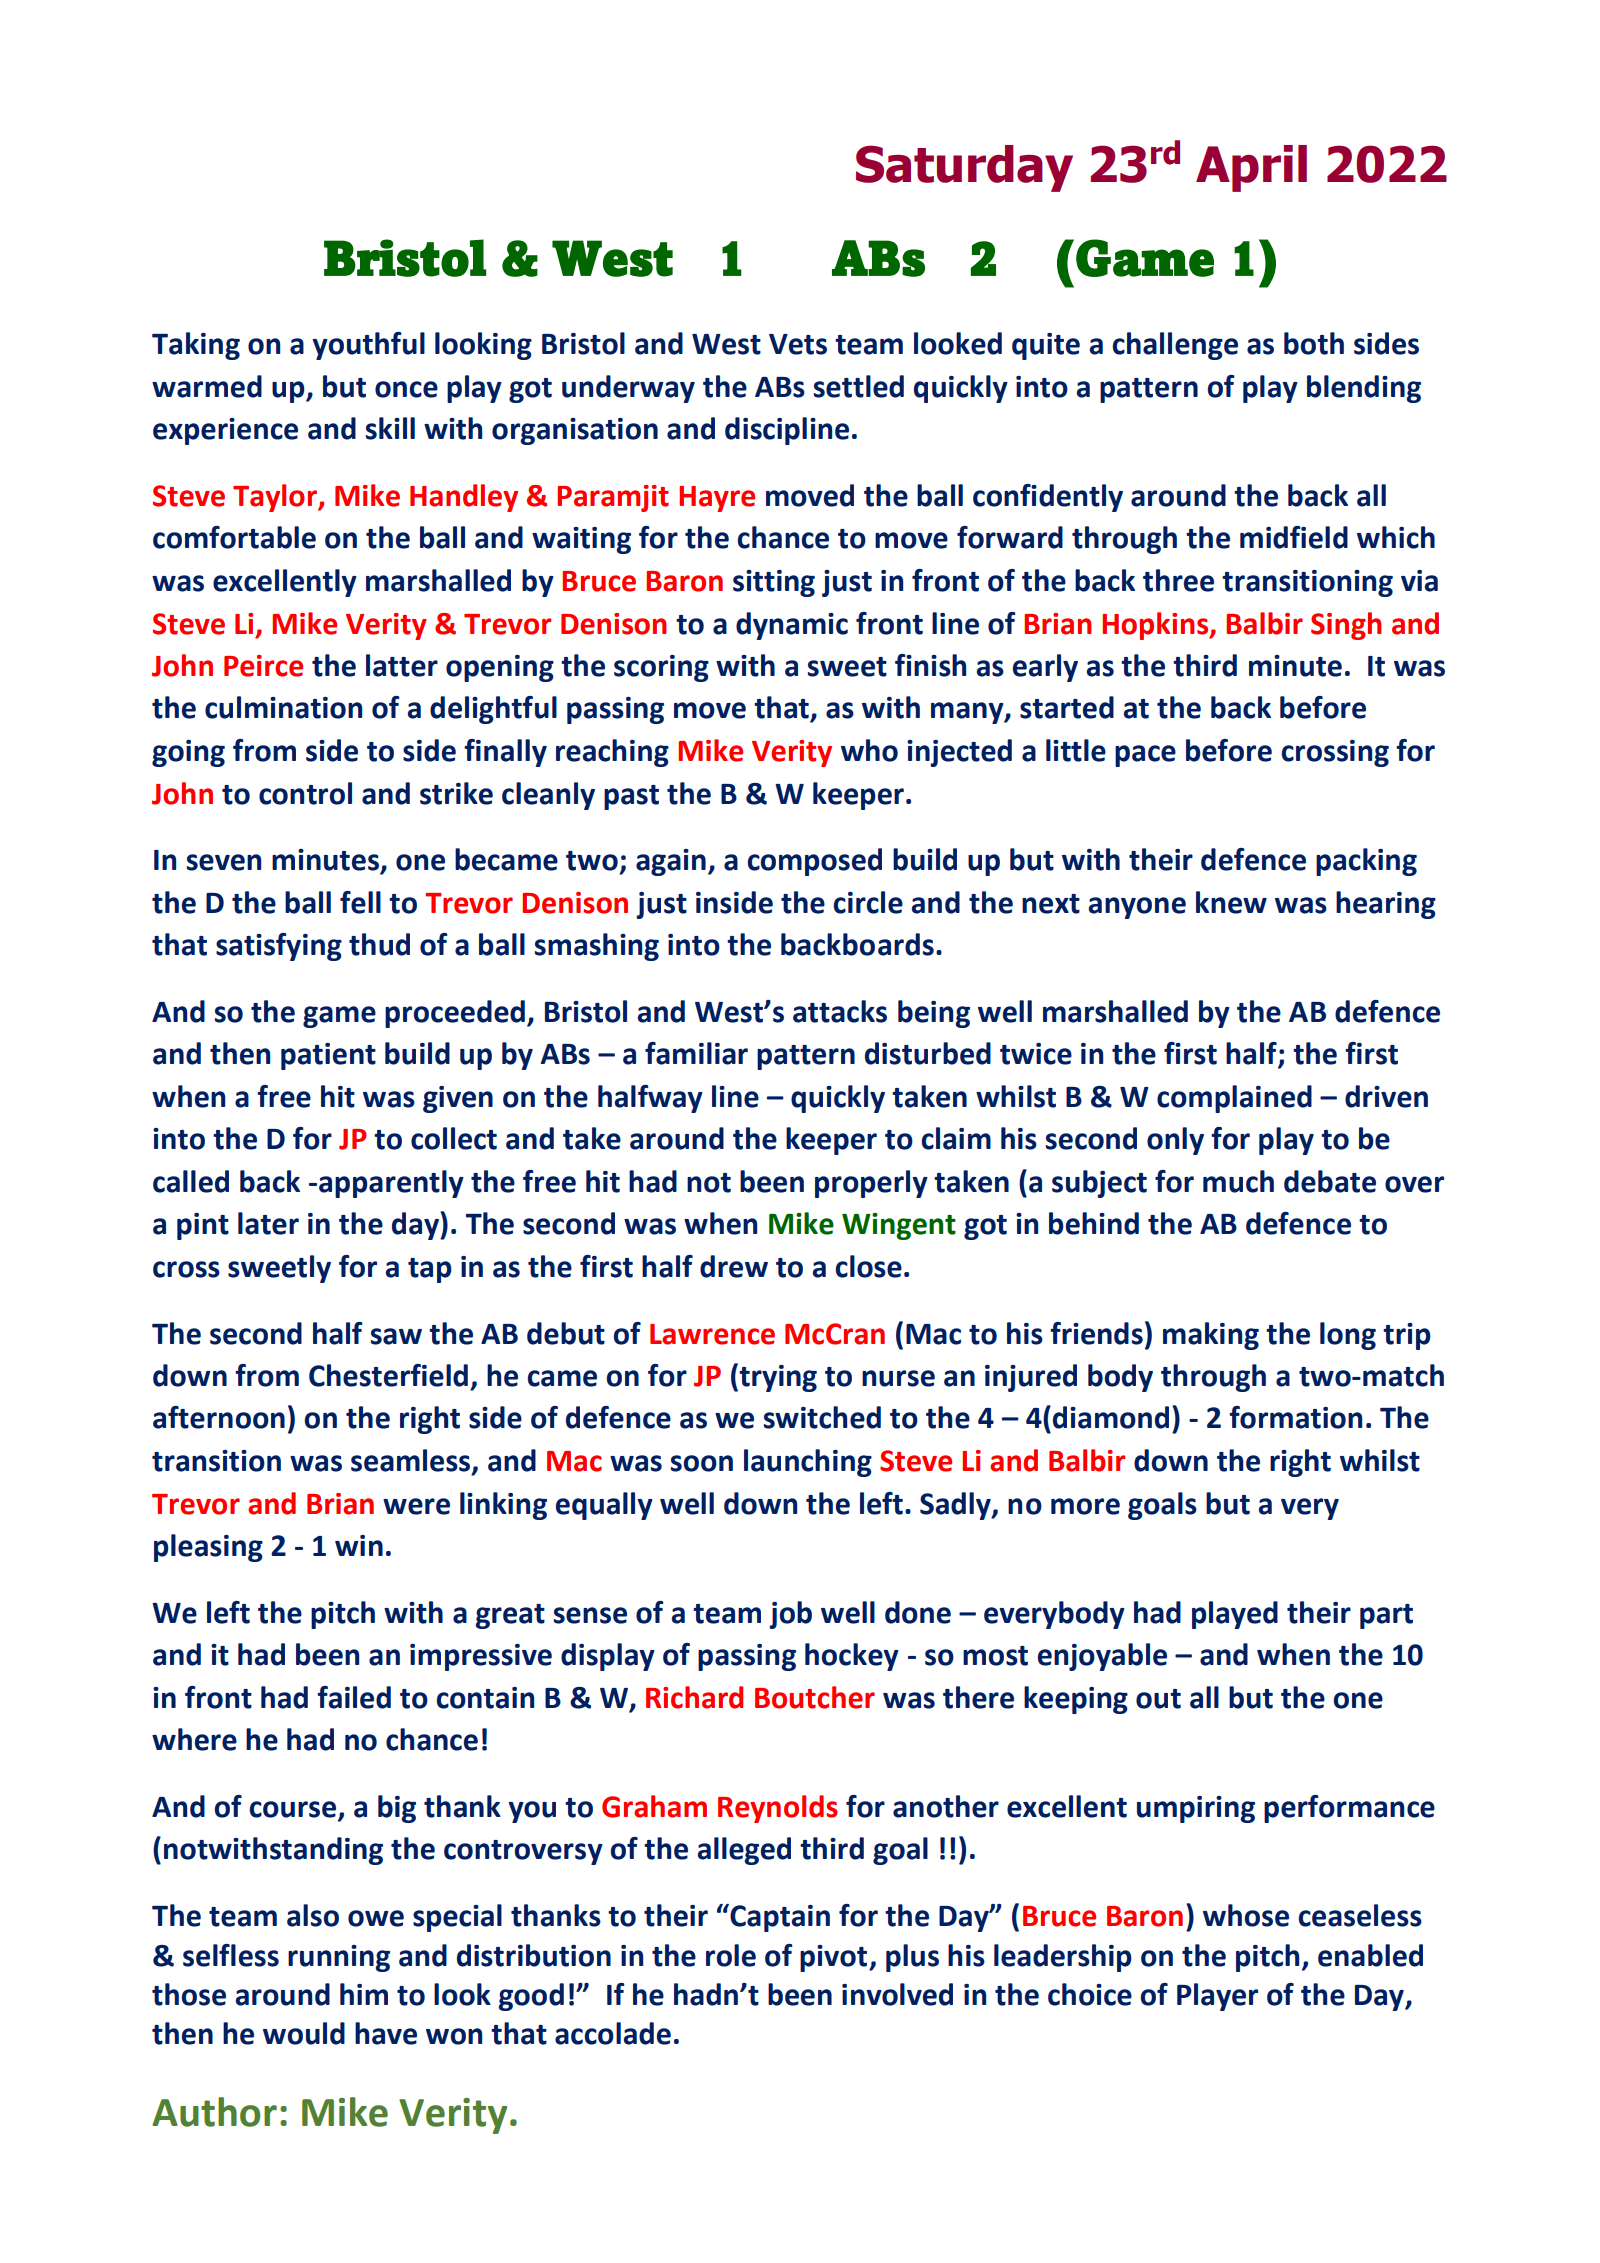 The width and height of the image is (1600, 2263). I want to click on apparently, so click(391, 1184).
